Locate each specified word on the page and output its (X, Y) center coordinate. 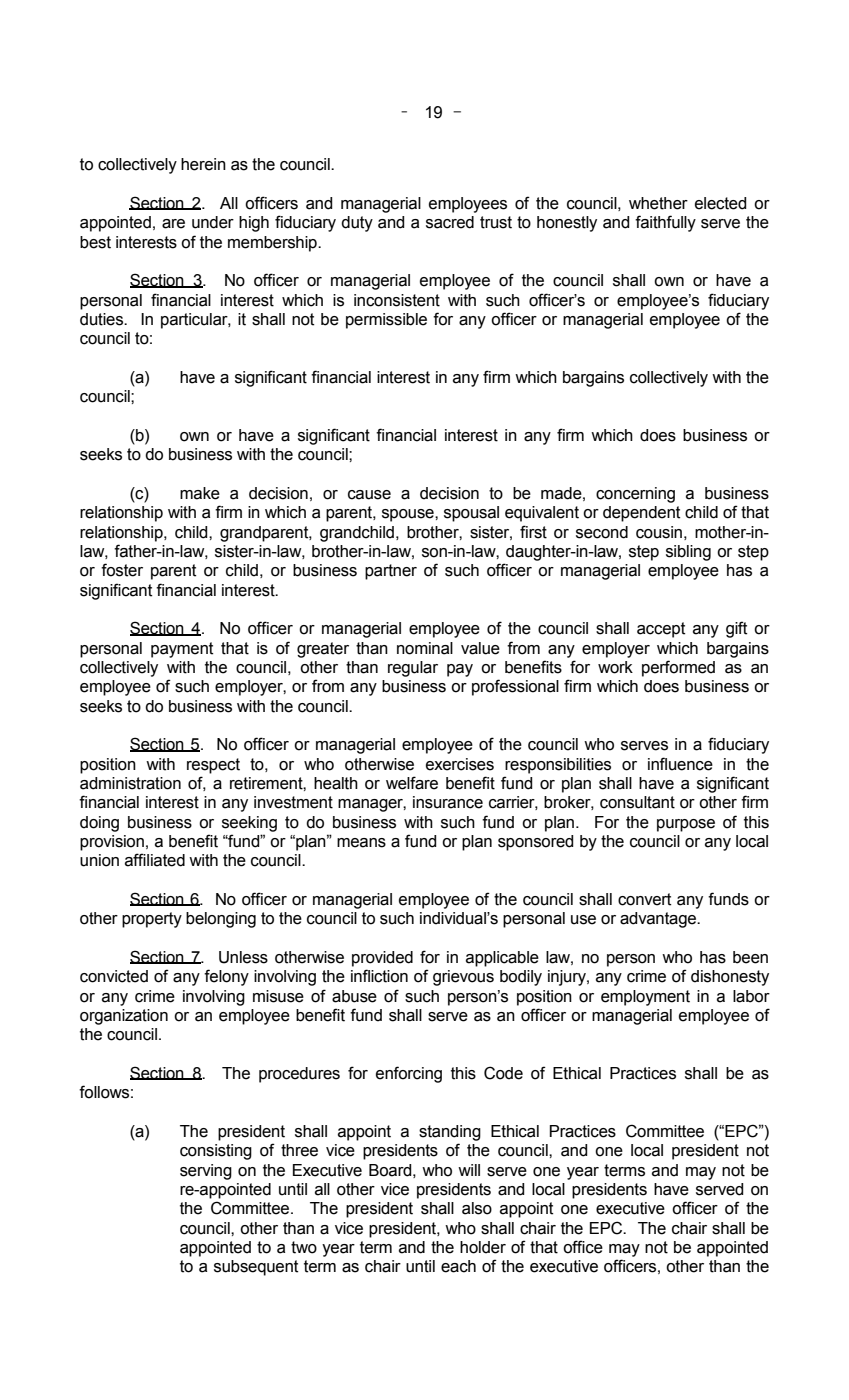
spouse (409, 515)
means (361, 843)
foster (122, 570)
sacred (450, 222)
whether (658, 203)
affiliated (155, 860)
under (213, 222)
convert (644, 899)
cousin (659, 532)
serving (206, 1172)
